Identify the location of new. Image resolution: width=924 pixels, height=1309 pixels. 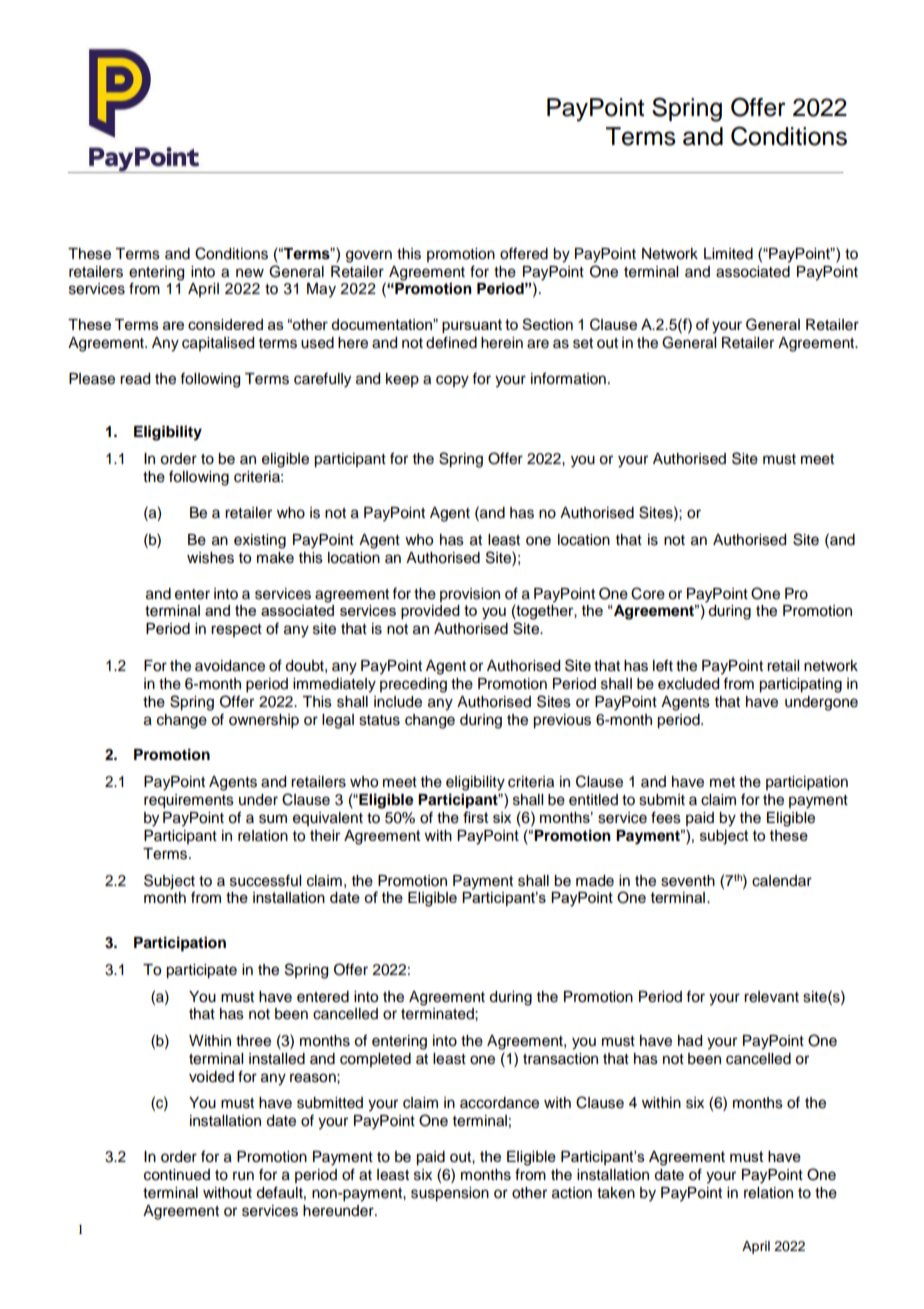
(250, 273).
